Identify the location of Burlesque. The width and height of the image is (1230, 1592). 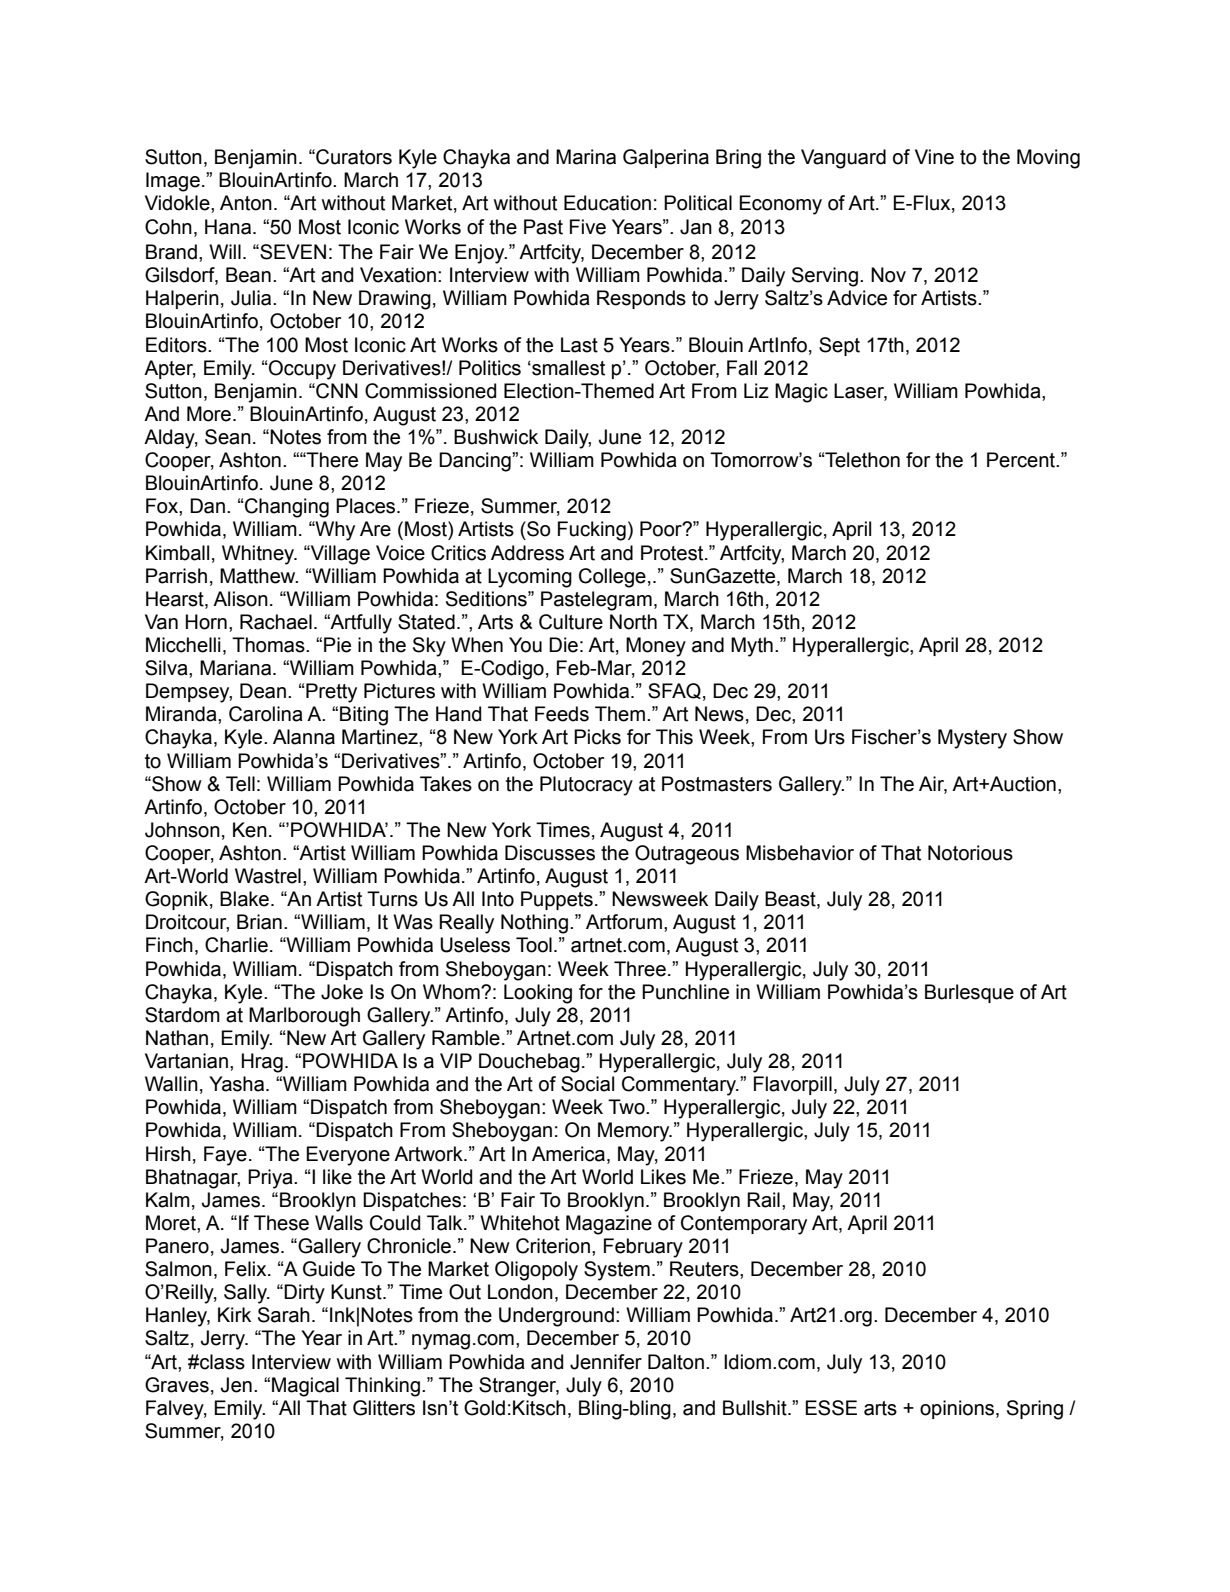
(969, 993).
